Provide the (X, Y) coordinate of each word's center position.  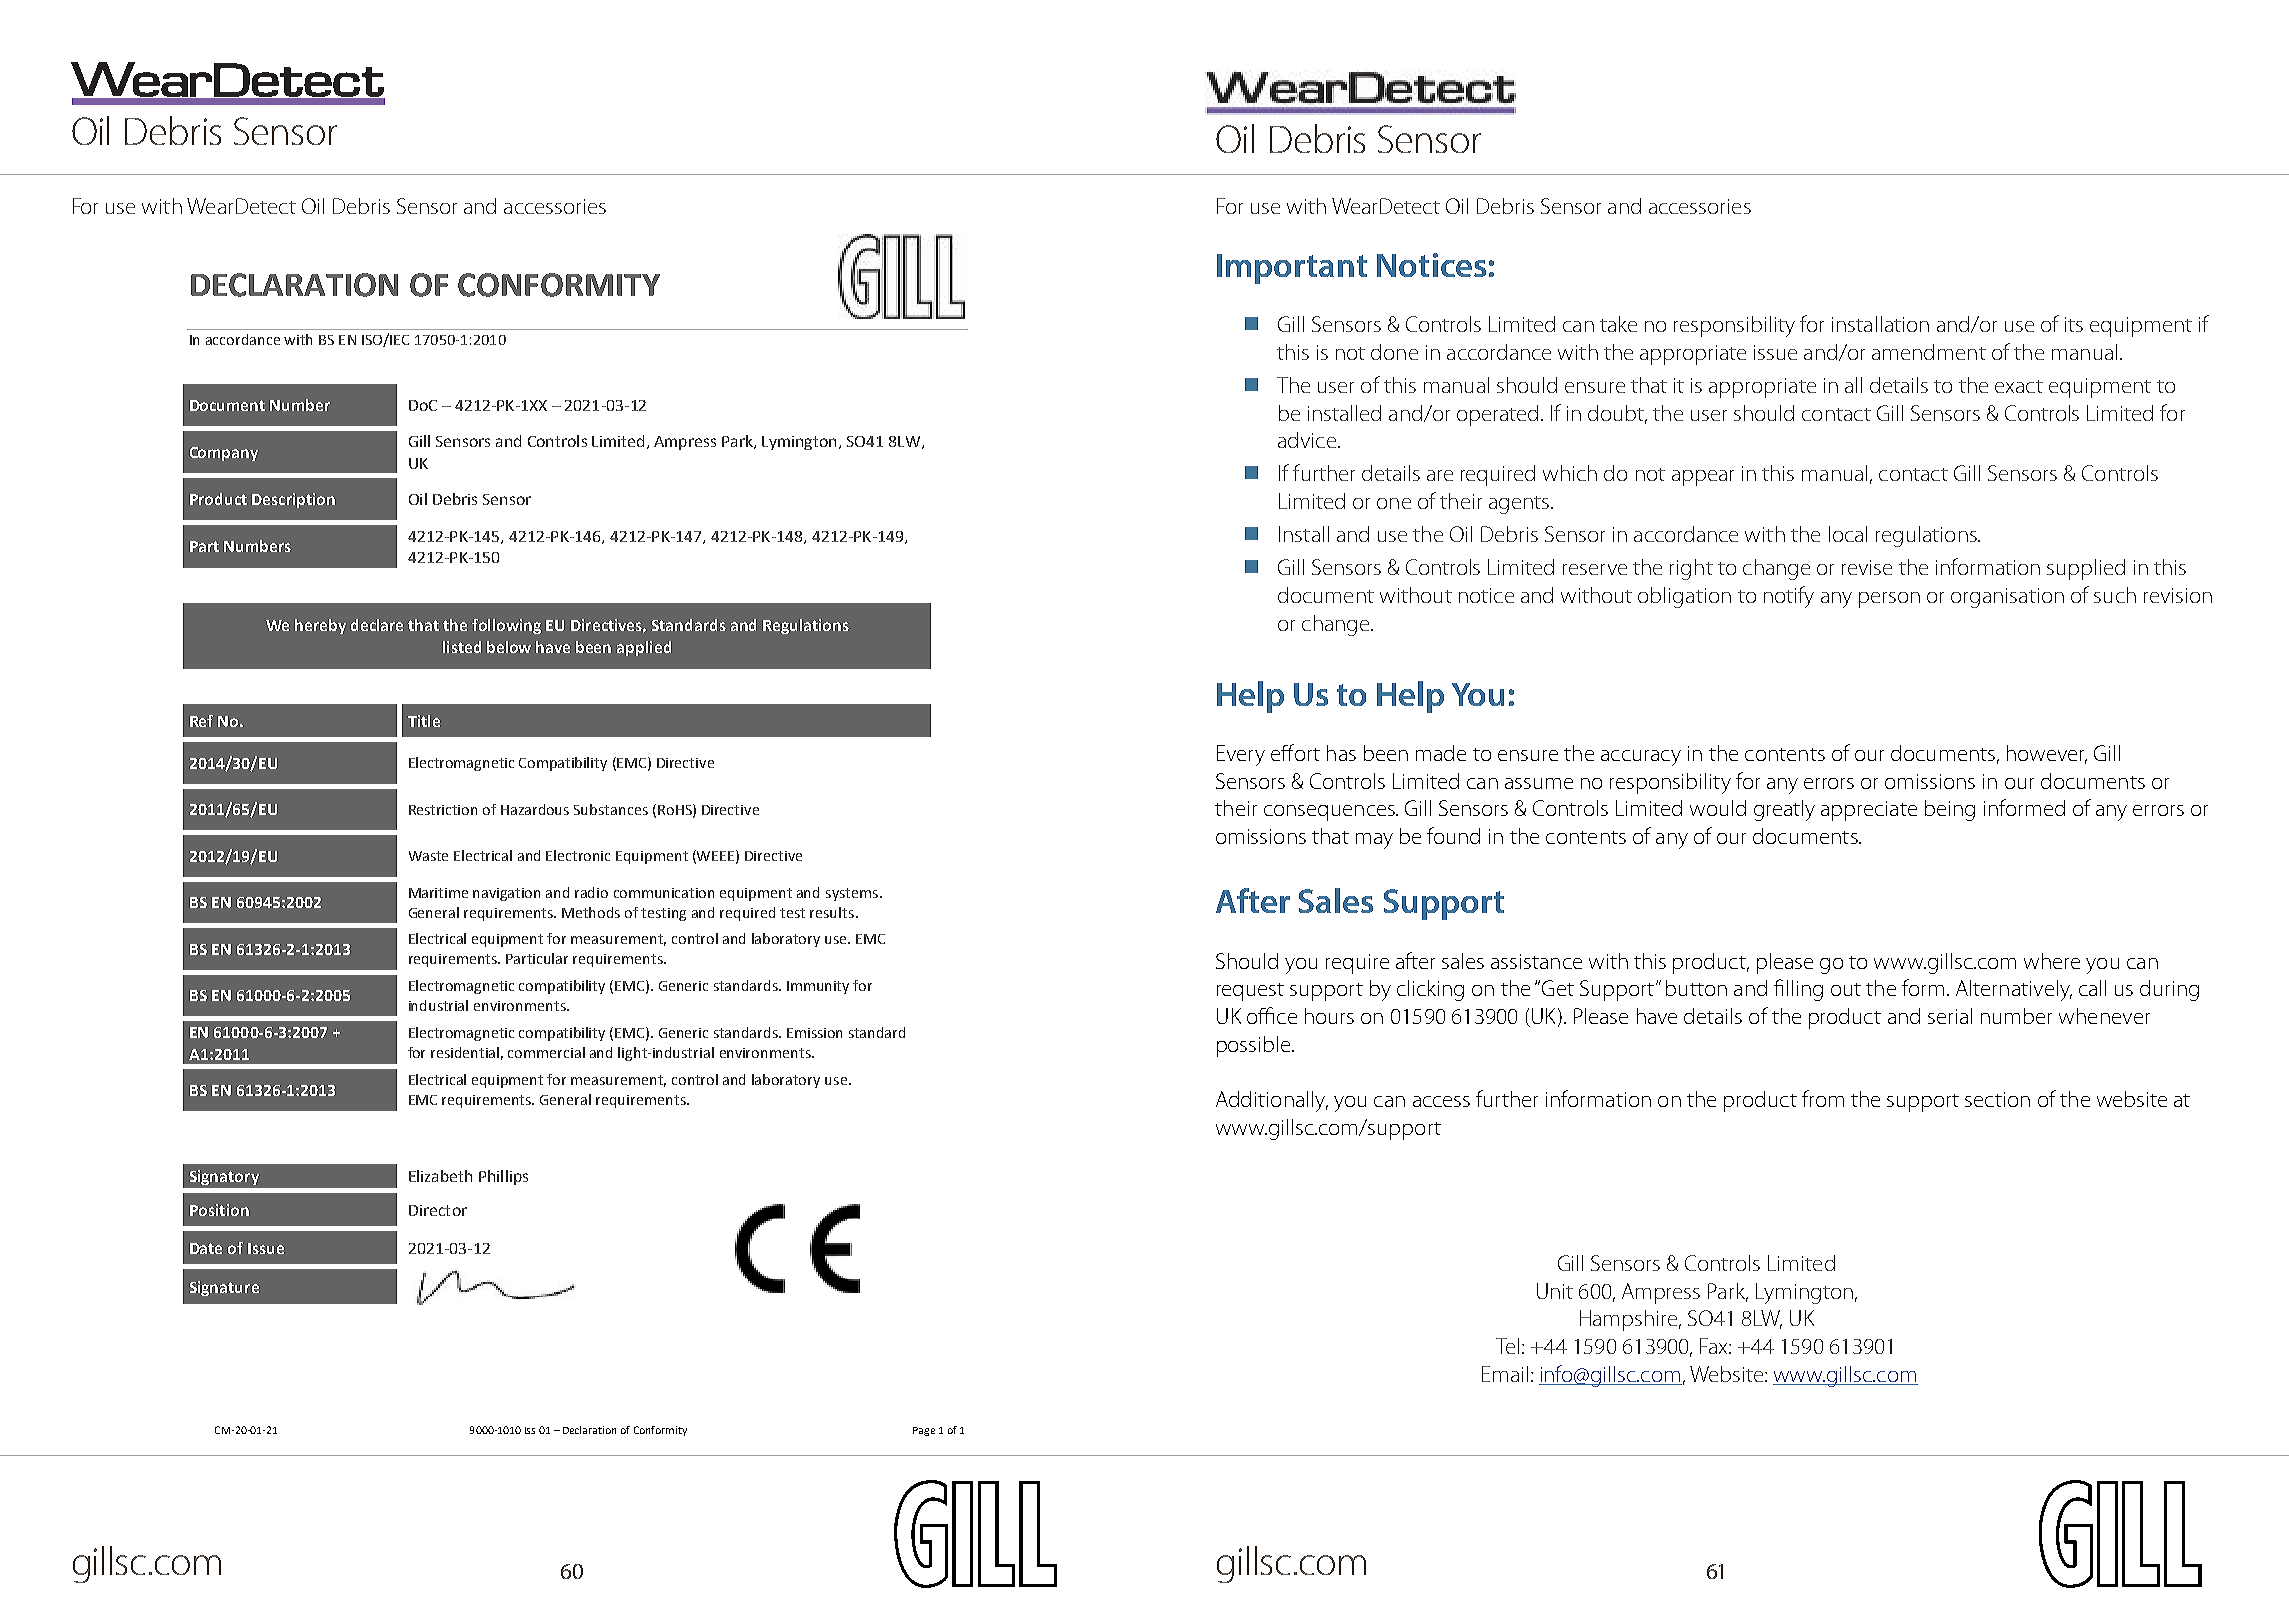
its (2074, 324)
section (1997, 1099)
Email (1505, 1374)
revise (1867, 567)
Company (224, 454)
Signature (224, 1288)
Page (924, 1431)
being (1950, 810)
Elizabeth (440, 1176)
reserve (1595, 569)
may (1374, 841)
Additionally (1272, 1101)
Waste (428, 856)
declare (377, 625)
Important (1292, 269)
